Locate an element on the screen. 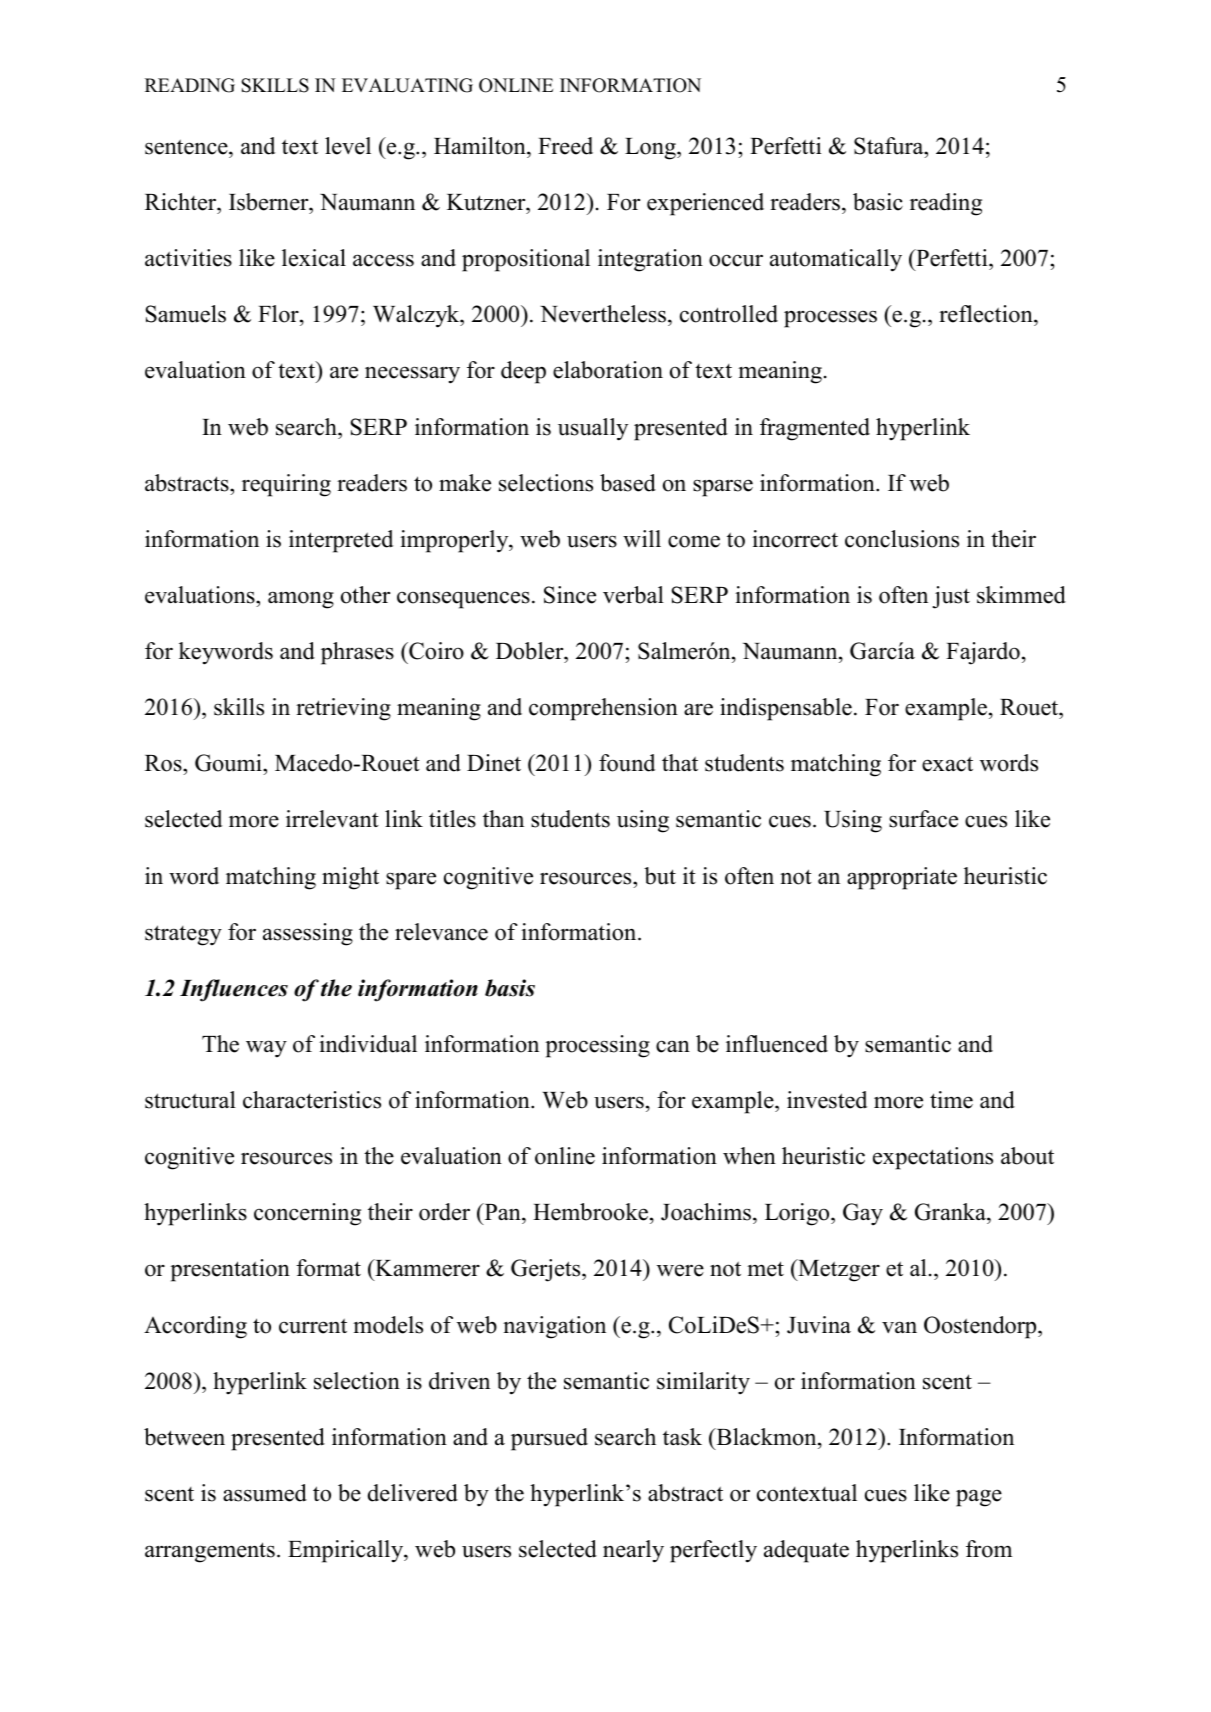 The height and width of the screenshot is (1712, 1211). assumed is located at coordinates (265, 1493).
